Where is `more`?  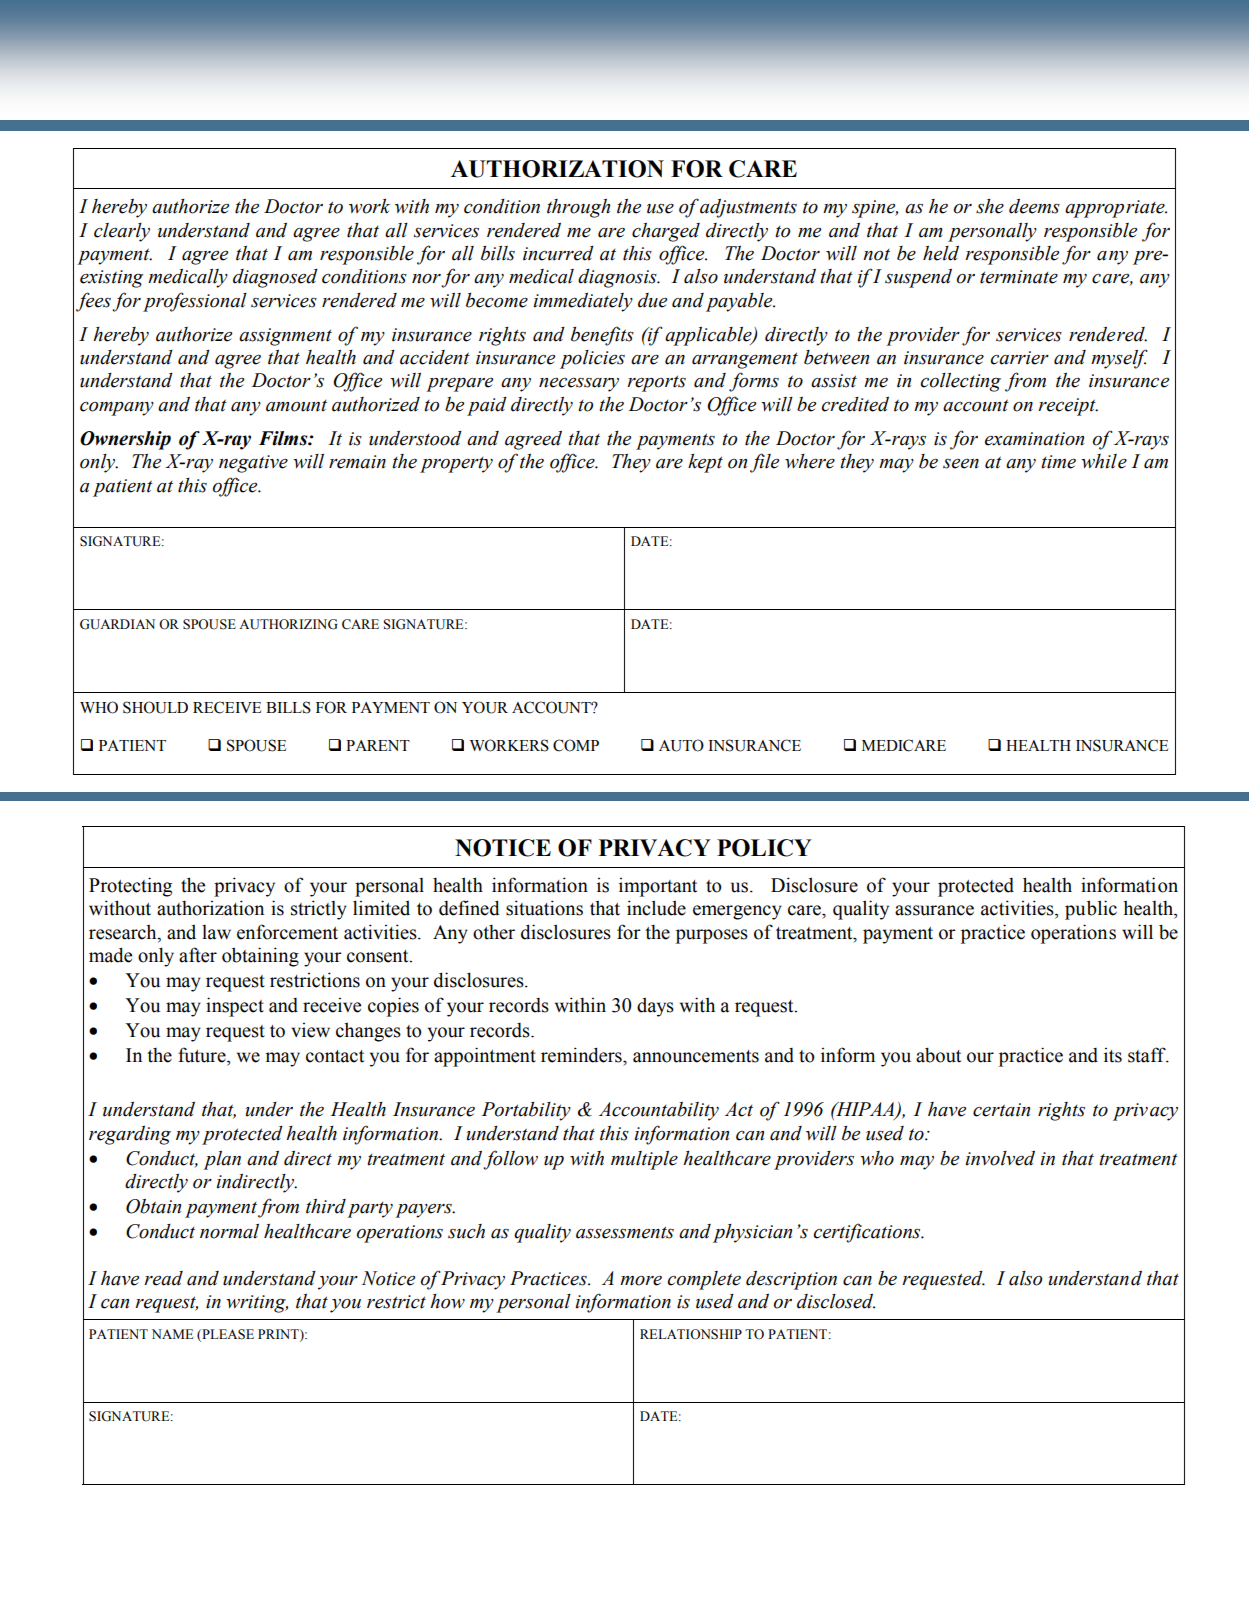 more is located at coordinates (641, 1281).
